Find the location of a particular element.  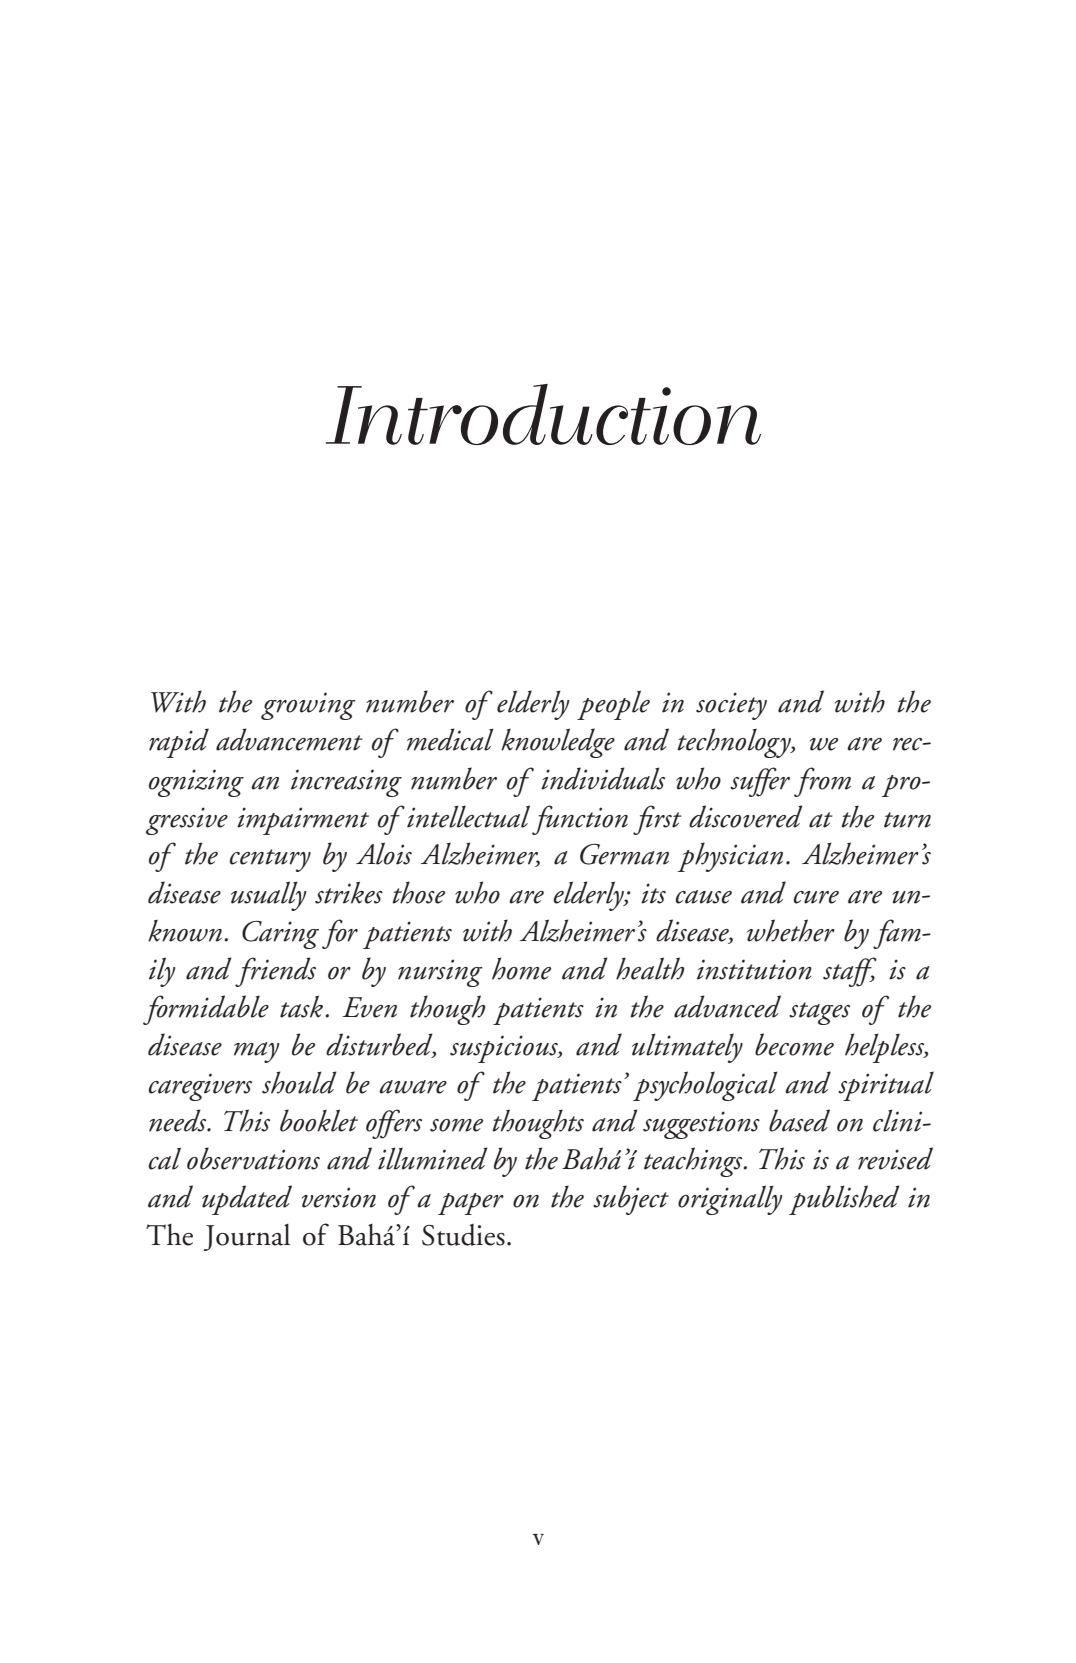

Introduction is located at coordinates (543, 414).
